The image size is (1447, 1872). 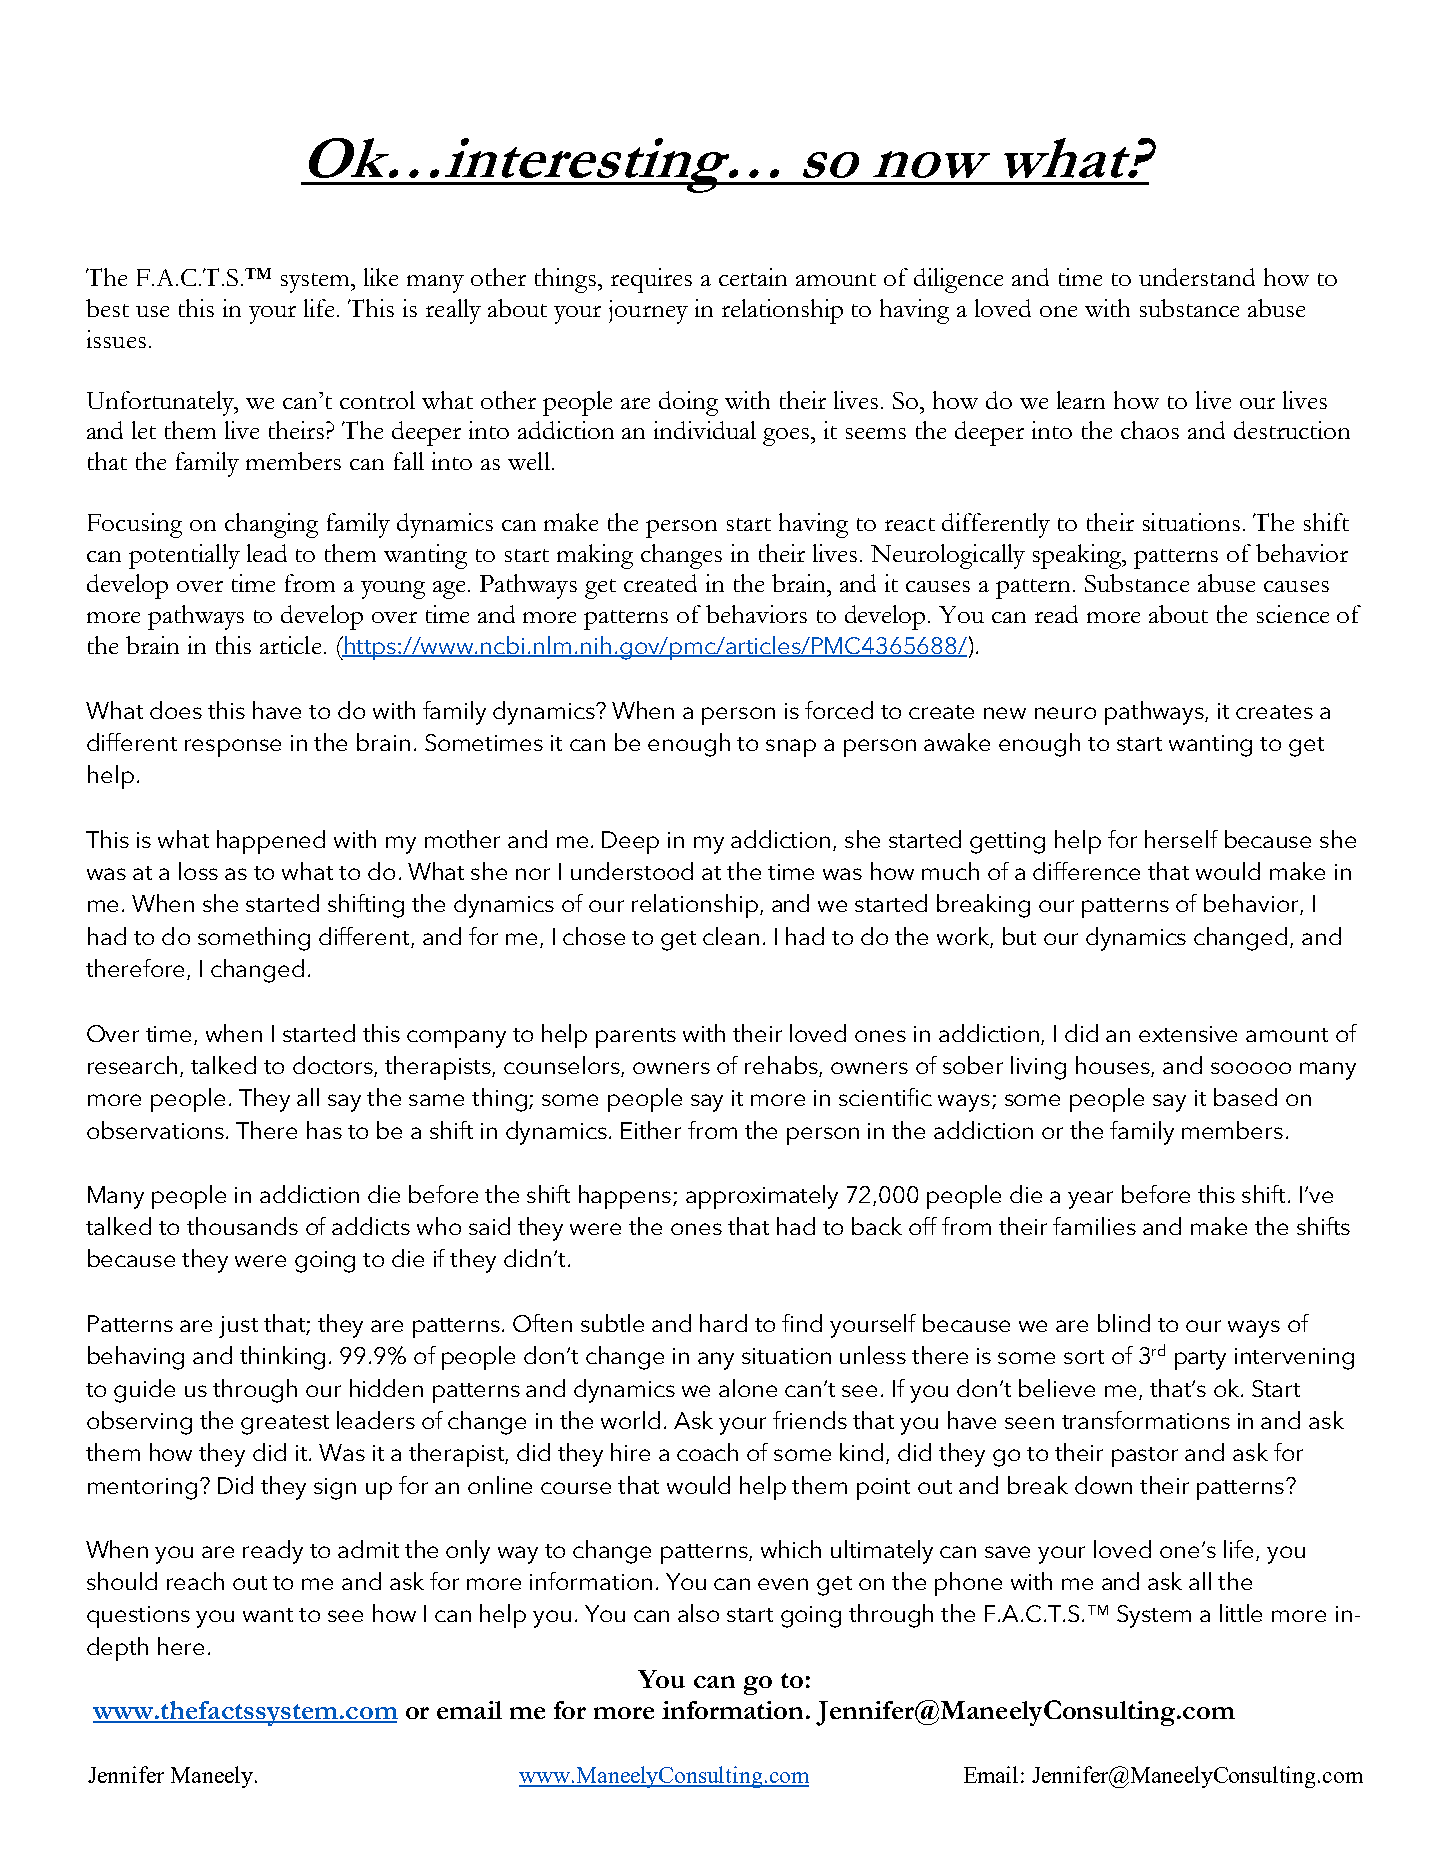 I want to click on loss, so click(x=198, y=871).
